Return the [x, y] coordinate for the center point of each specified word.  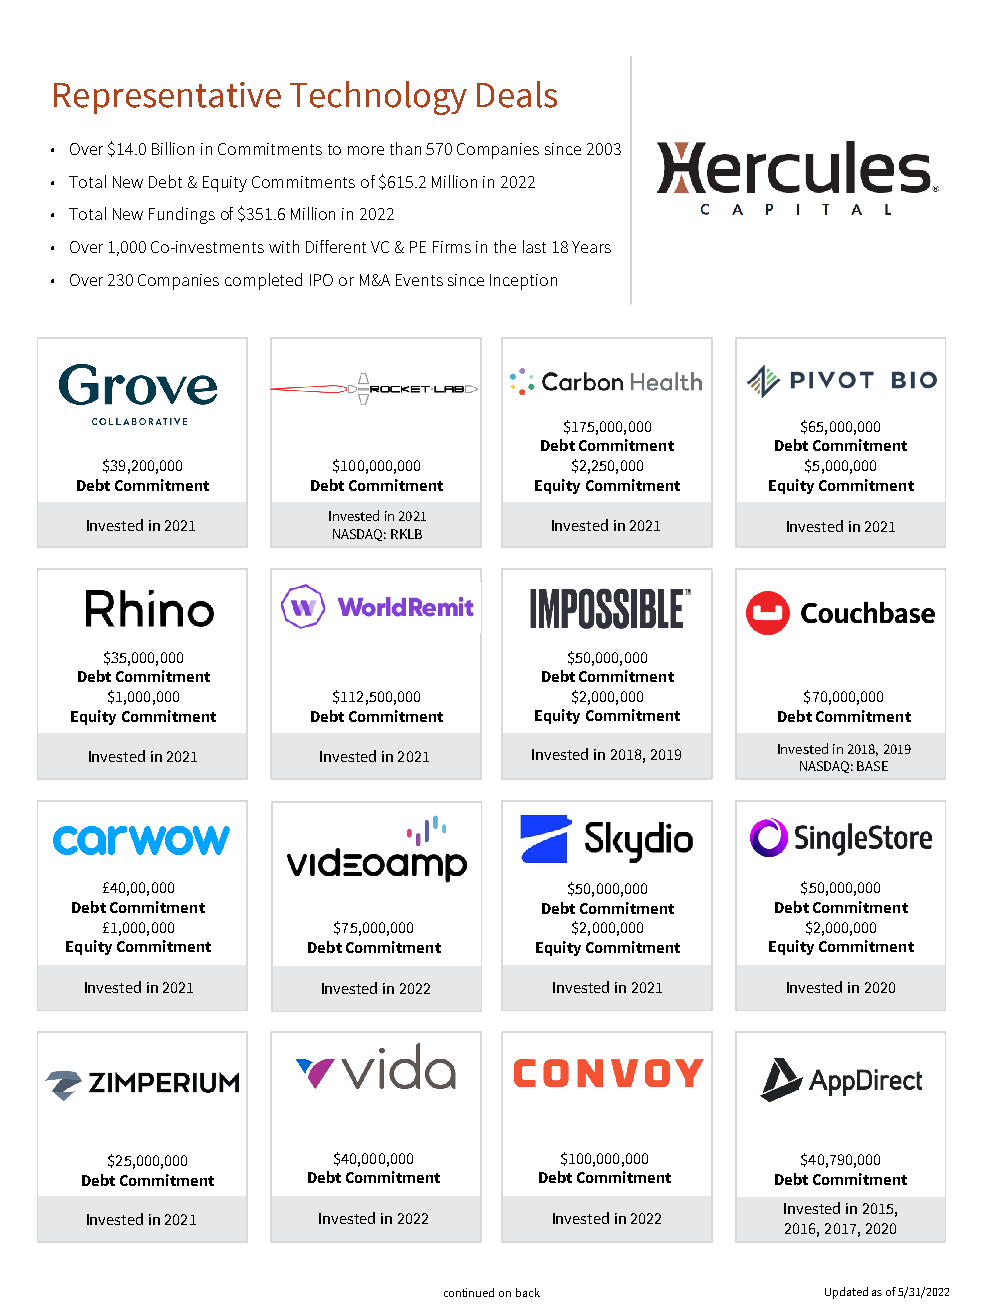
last [534, 246]
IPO [321, 280]
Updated [846, 1293]
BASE [872, 766]
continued [469, 1292]
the [505, 246]
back [528, 1292]
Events [419, 280]
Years [591, 247]
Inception [523, 282]
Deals [517, 94]
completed [263, 281]
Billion [173, 148]
